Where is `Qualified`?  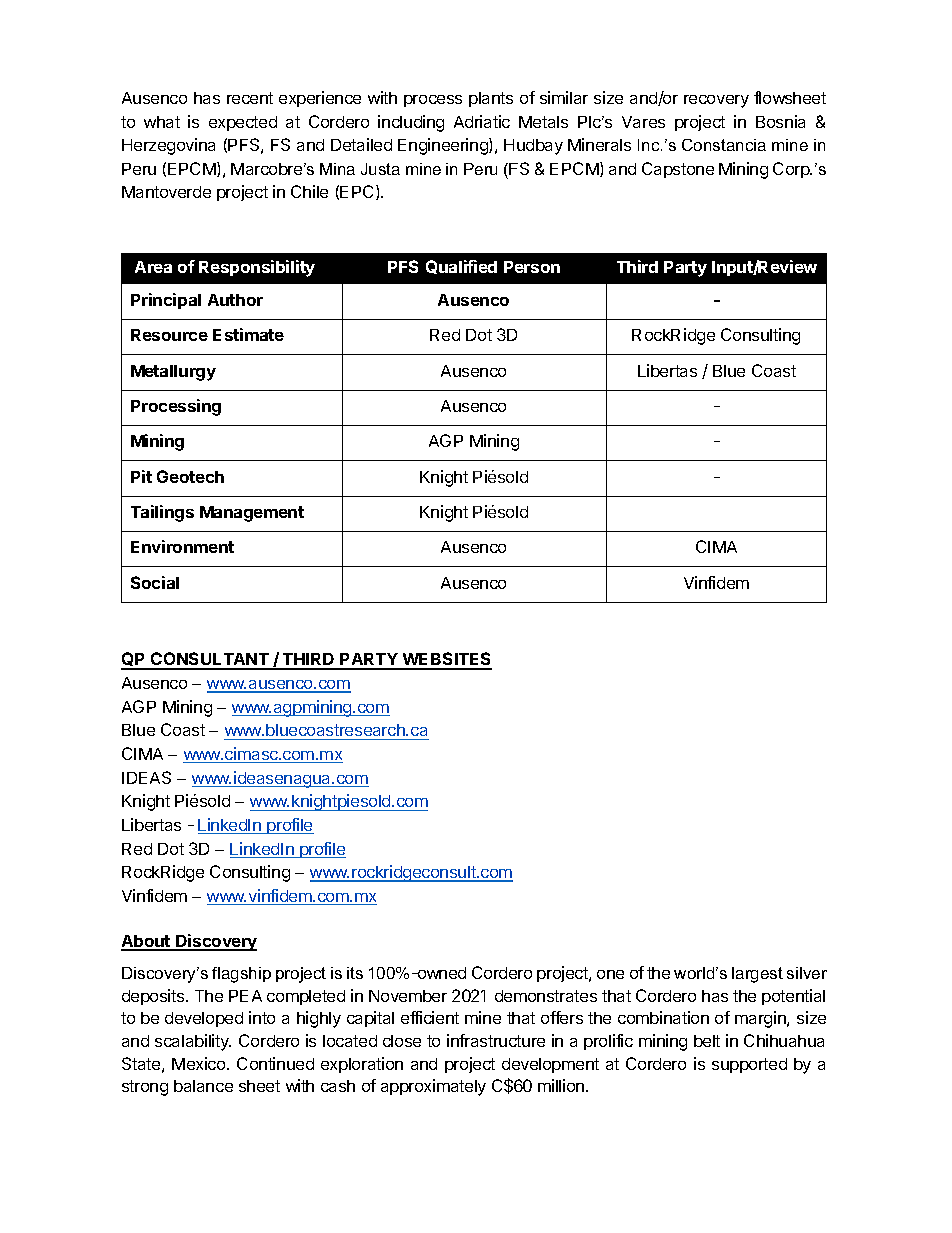 Qualified is located at coordinates (461, 267).
